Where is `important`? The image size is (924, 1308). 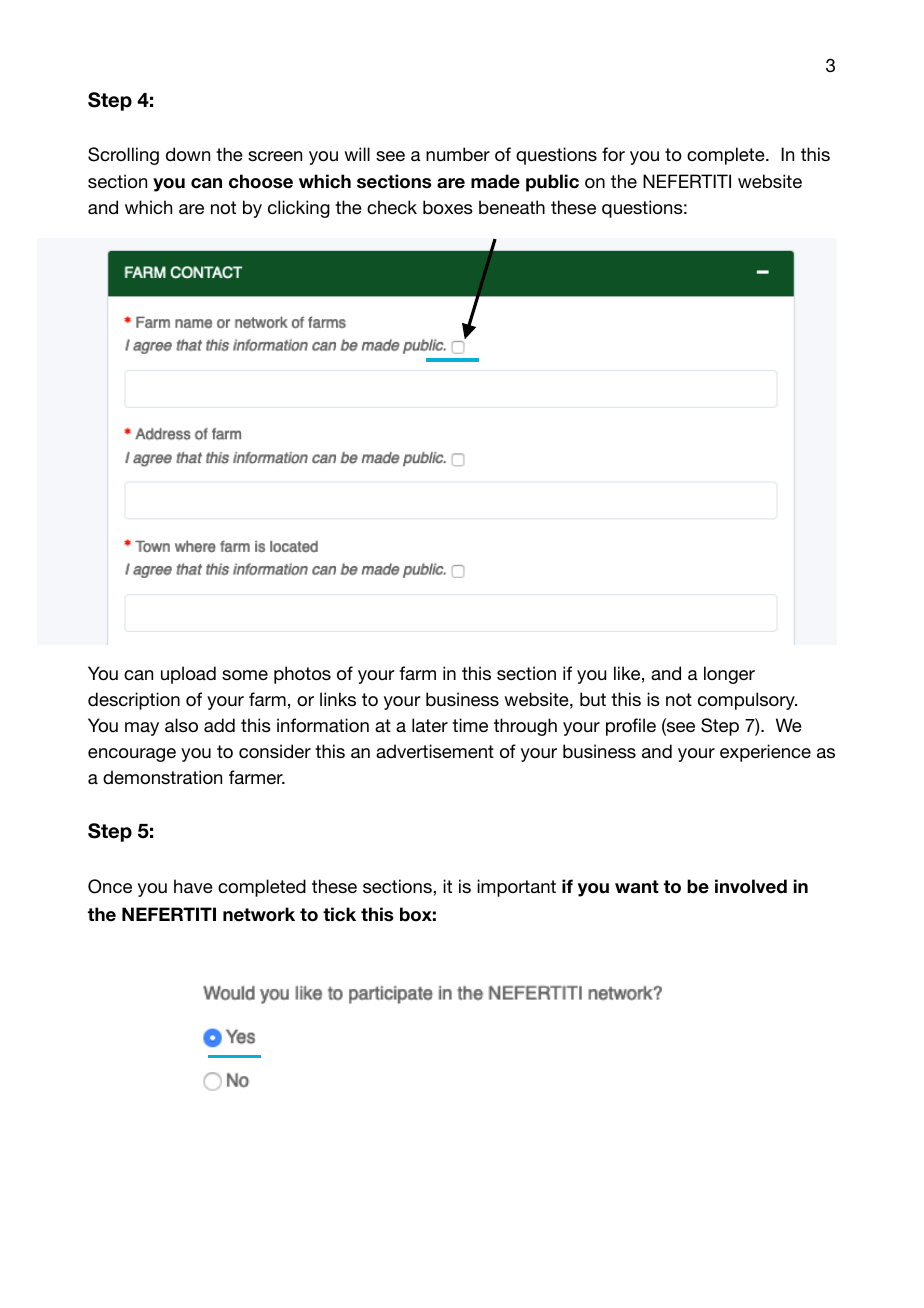
important is located at coordinates (516, 888).
